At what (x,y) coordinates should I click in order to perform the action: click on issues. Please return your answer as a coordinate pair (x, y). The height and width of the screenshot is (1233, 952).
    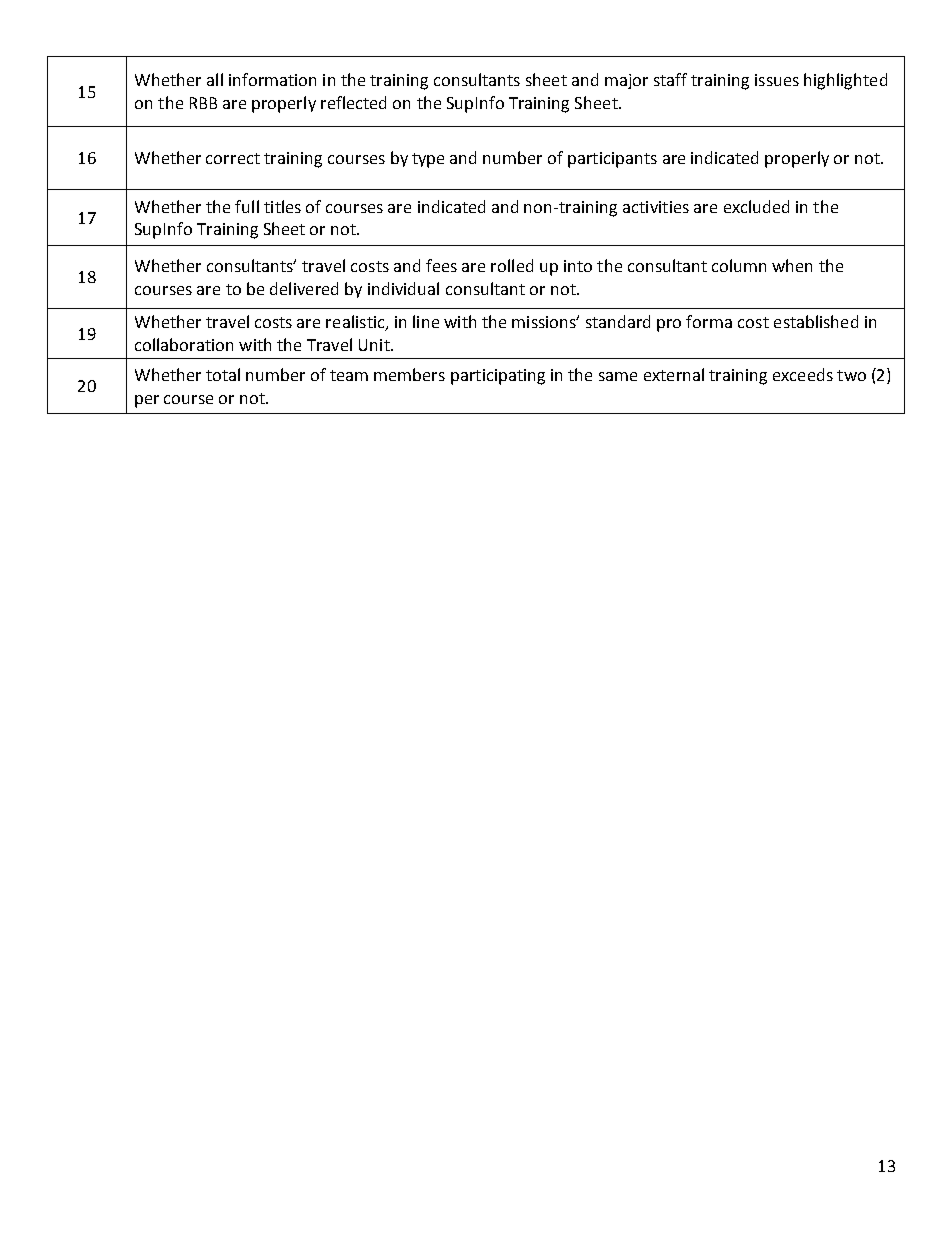
    Looking at the image, I should click on (777, 80).
